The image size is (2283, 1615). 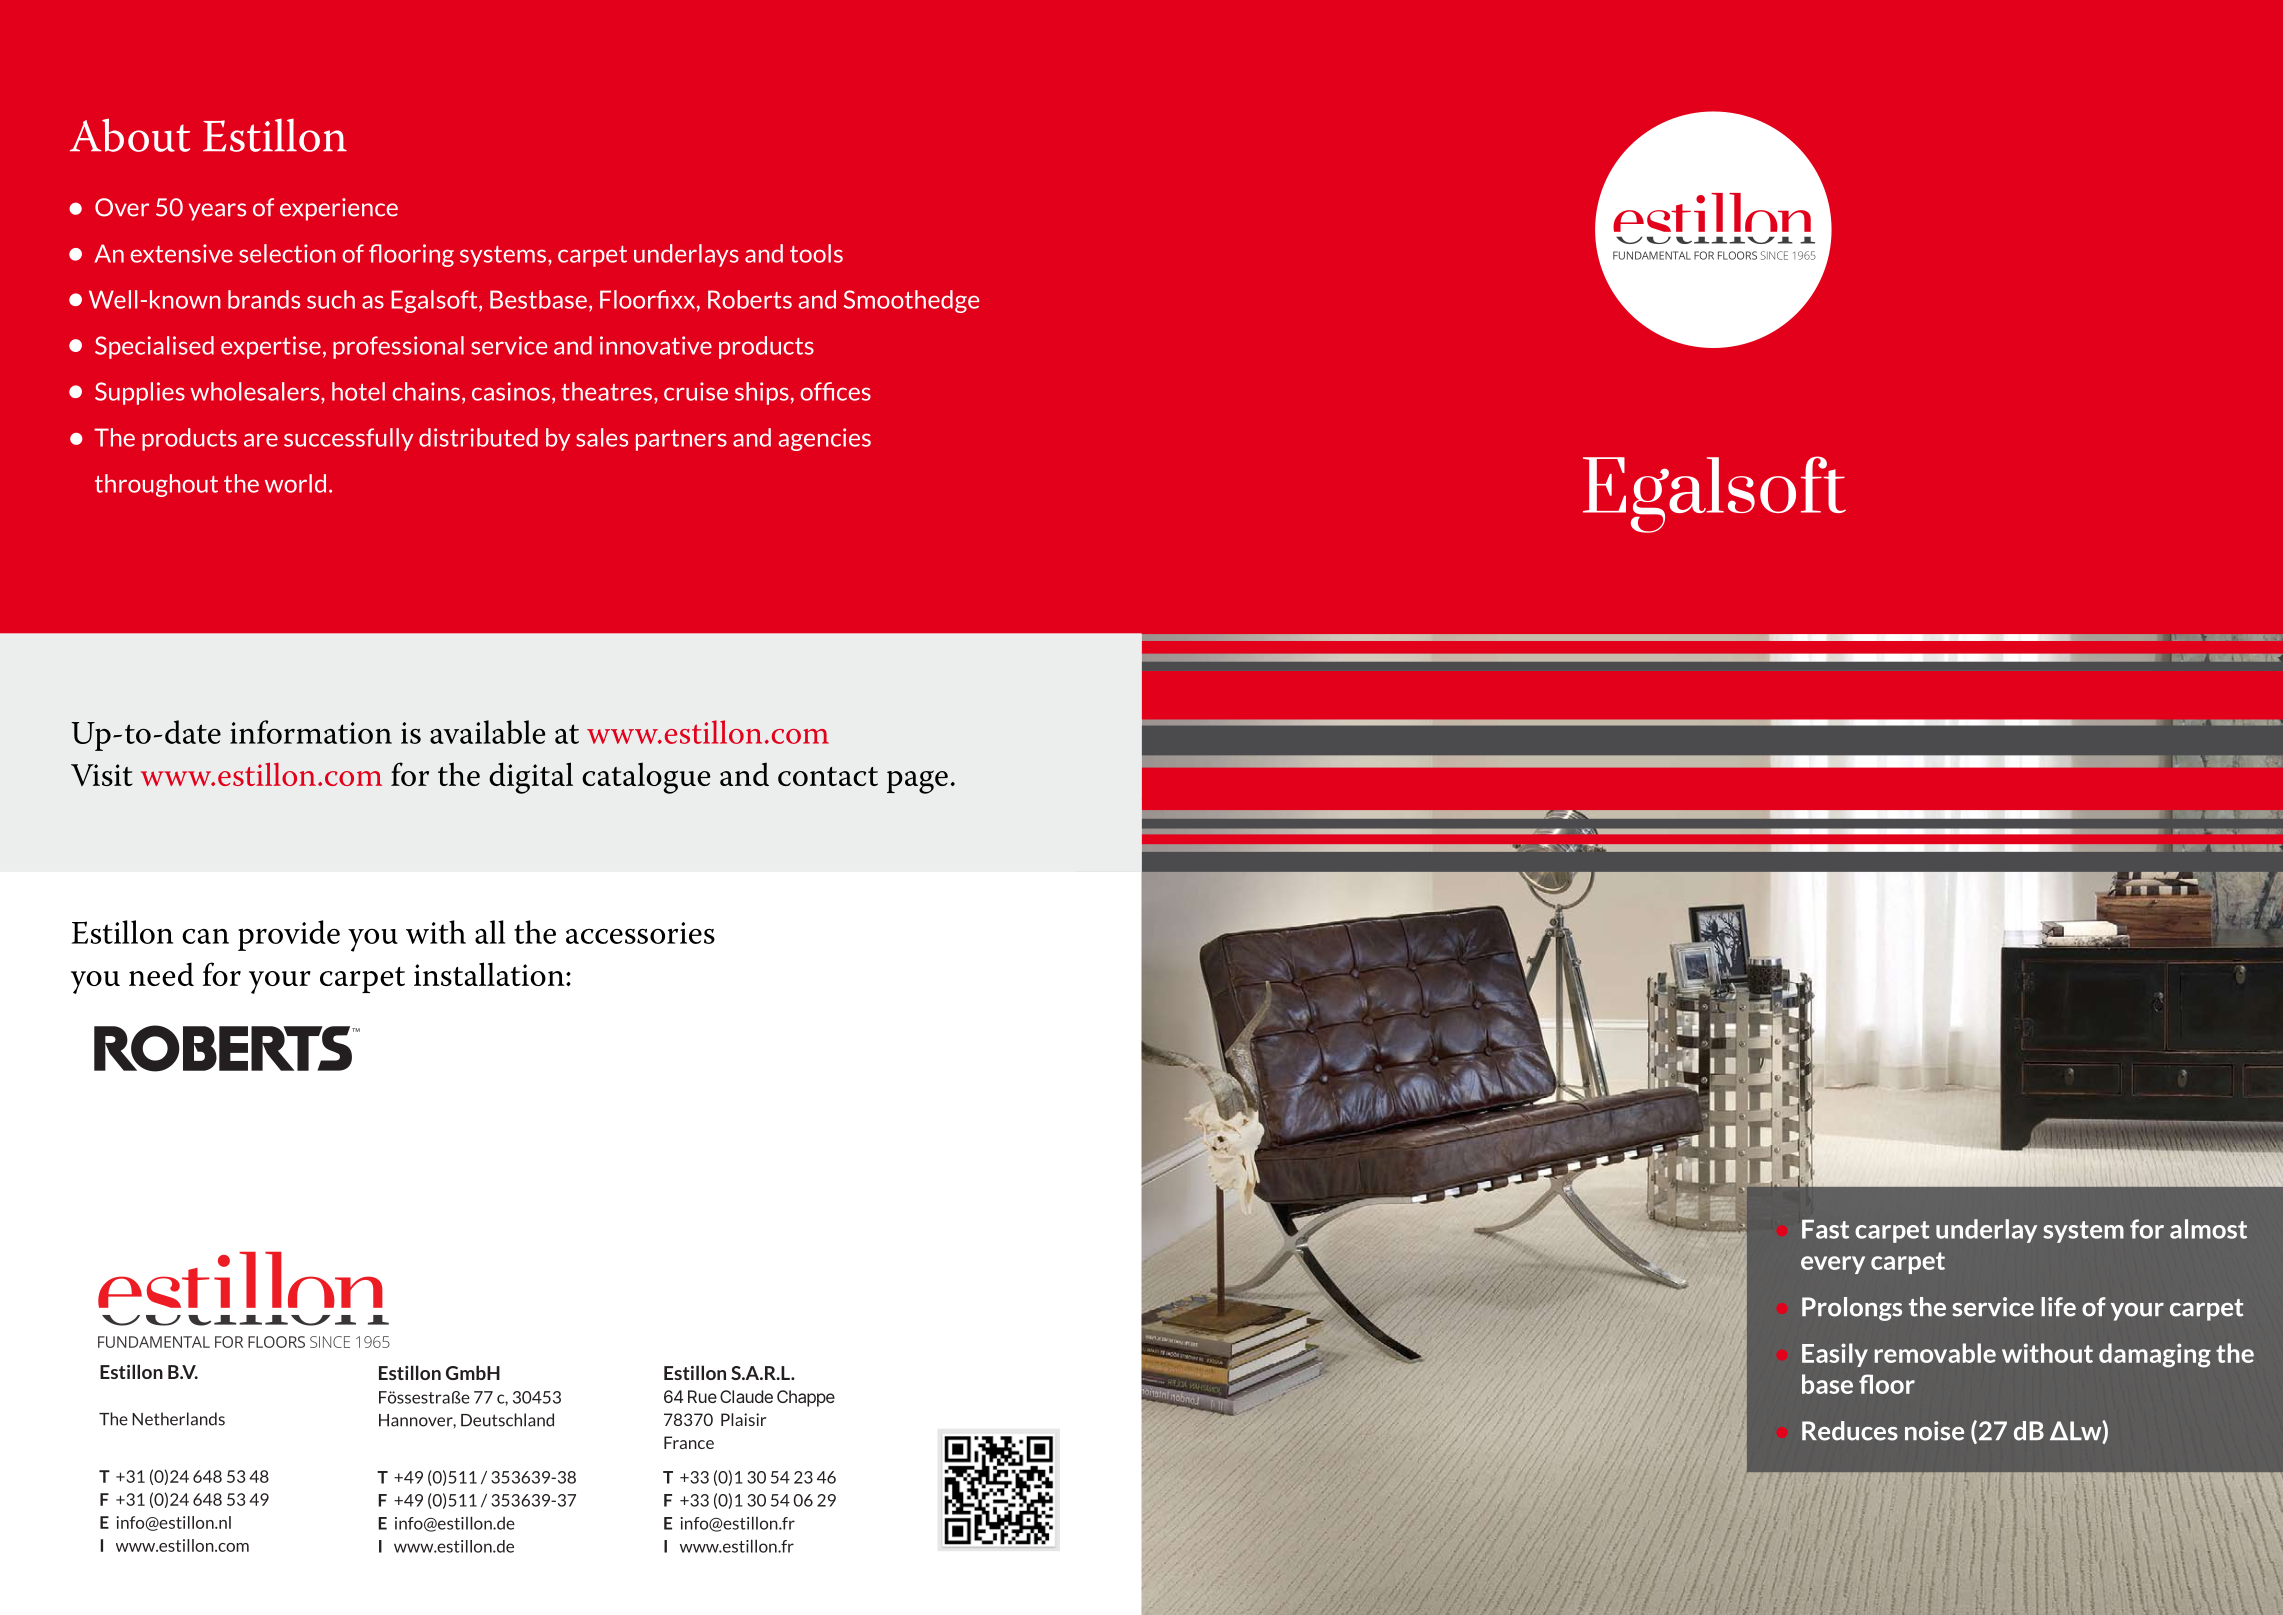 What do you see at coordinates (1934, 1431) in the screenshot?
I see `noise` at bounding box center [1934, 1431].
